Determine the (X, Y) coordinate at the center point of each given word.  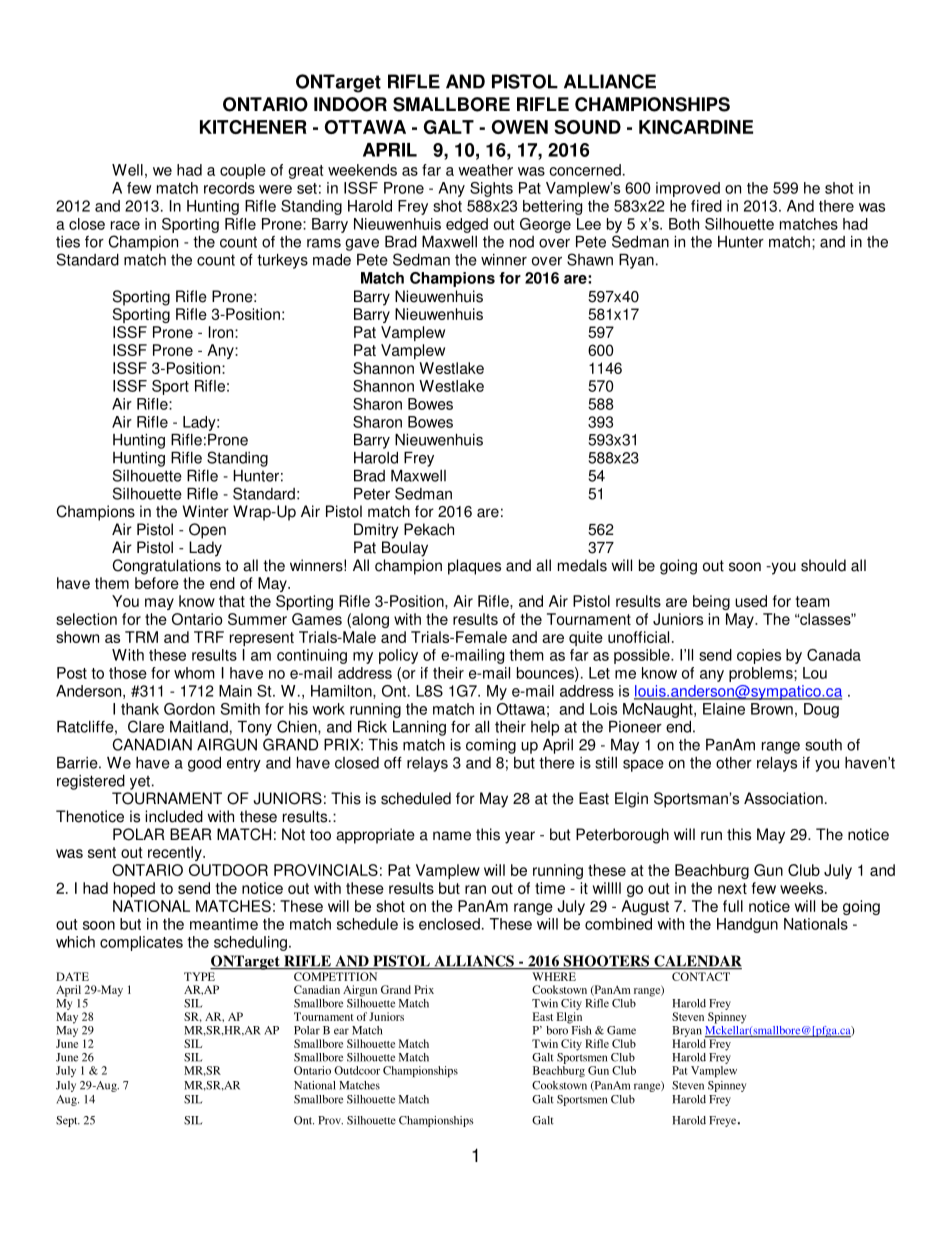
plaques (474, 567)
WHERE (554, 976)
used (751, 601)
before (157, 583)
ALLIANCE (610, 81)
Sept (68, 1121)
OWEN (520, 127)
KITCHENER (253, 127)
